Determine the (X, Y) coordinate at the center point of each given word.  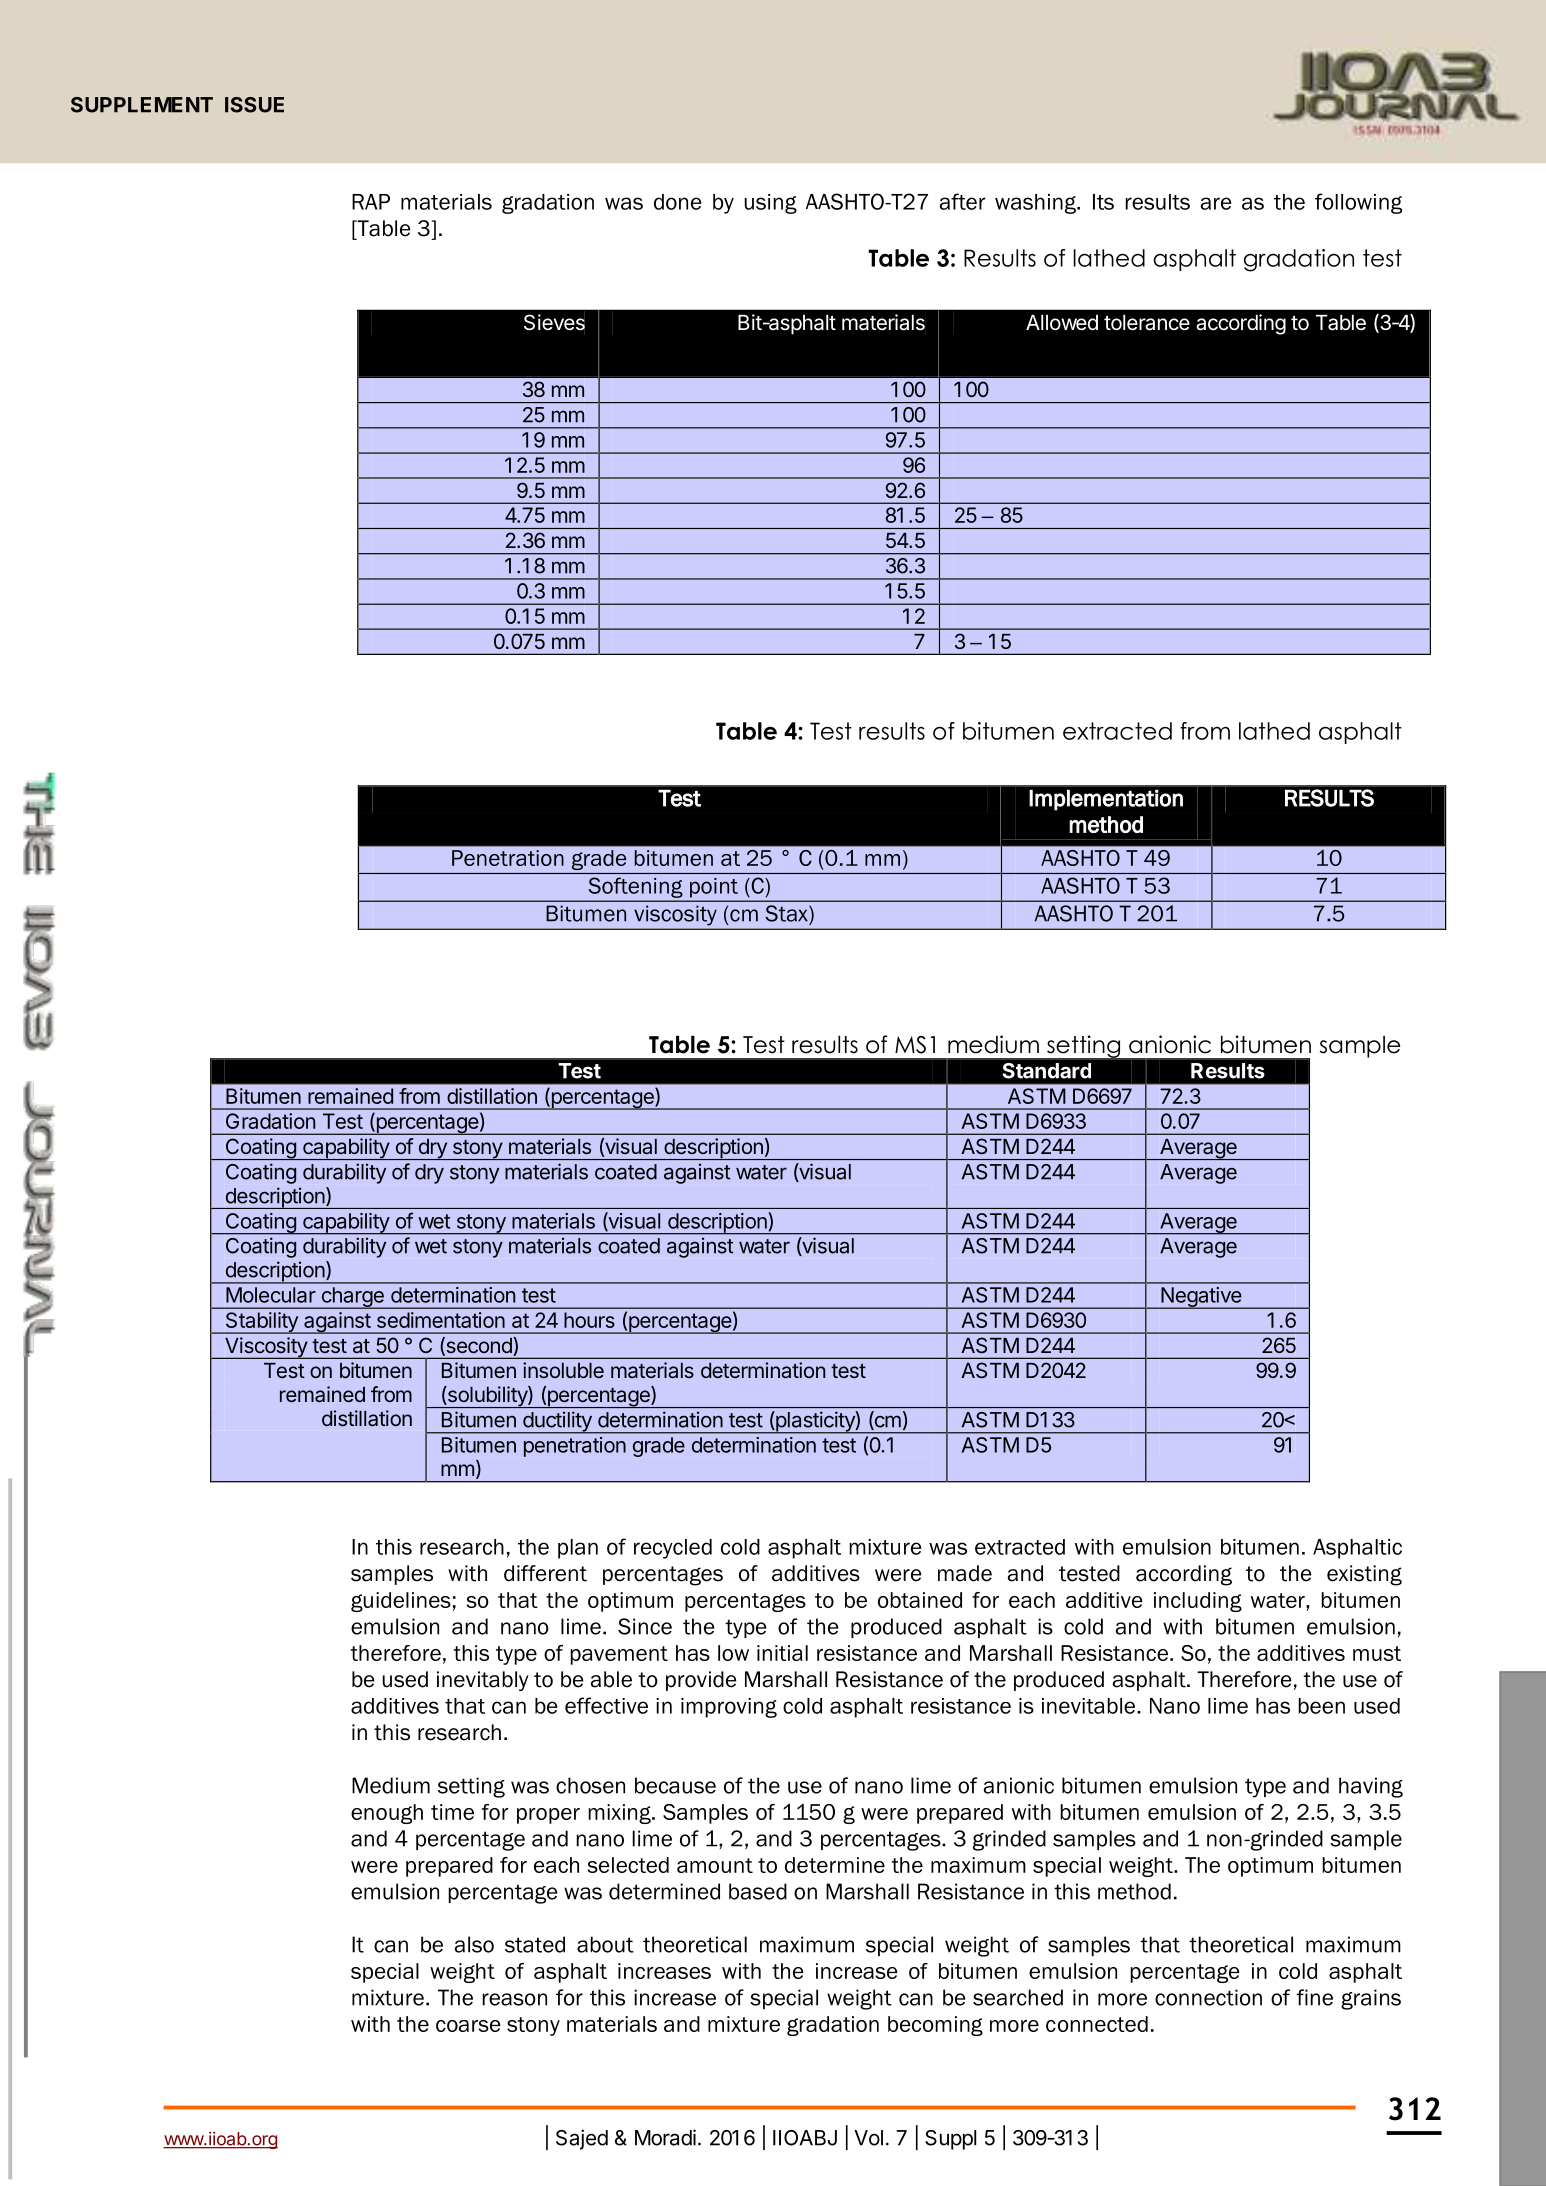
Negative (1201, 1298)
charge (352, 1298)
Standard (1047, 1071)
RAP (371, 202)
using (770, 204)
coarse (468, 2026)
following (1358, 203)
